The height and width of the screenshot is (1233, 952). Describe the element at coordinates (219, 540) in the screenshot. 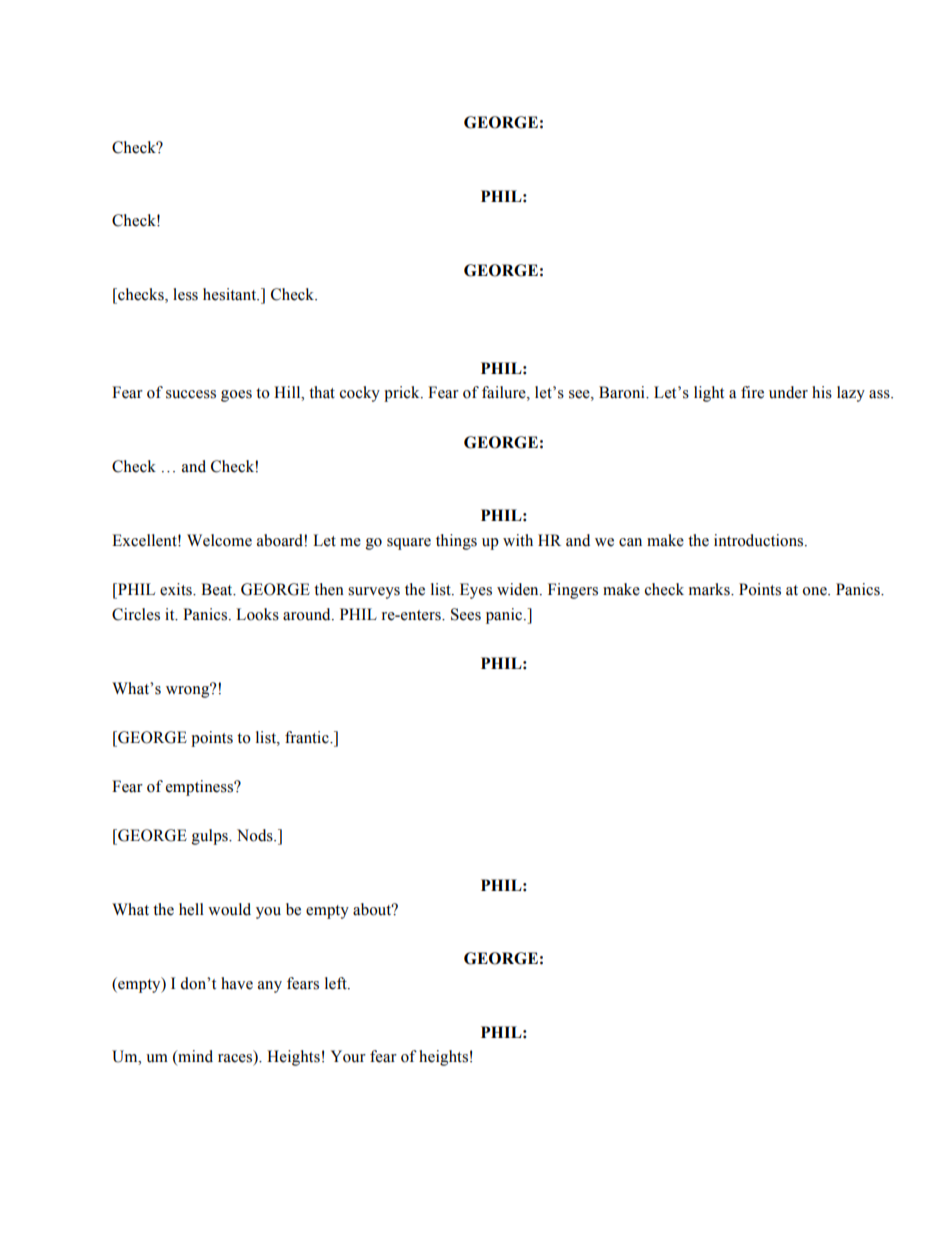

I see `Welcome` at that location.
